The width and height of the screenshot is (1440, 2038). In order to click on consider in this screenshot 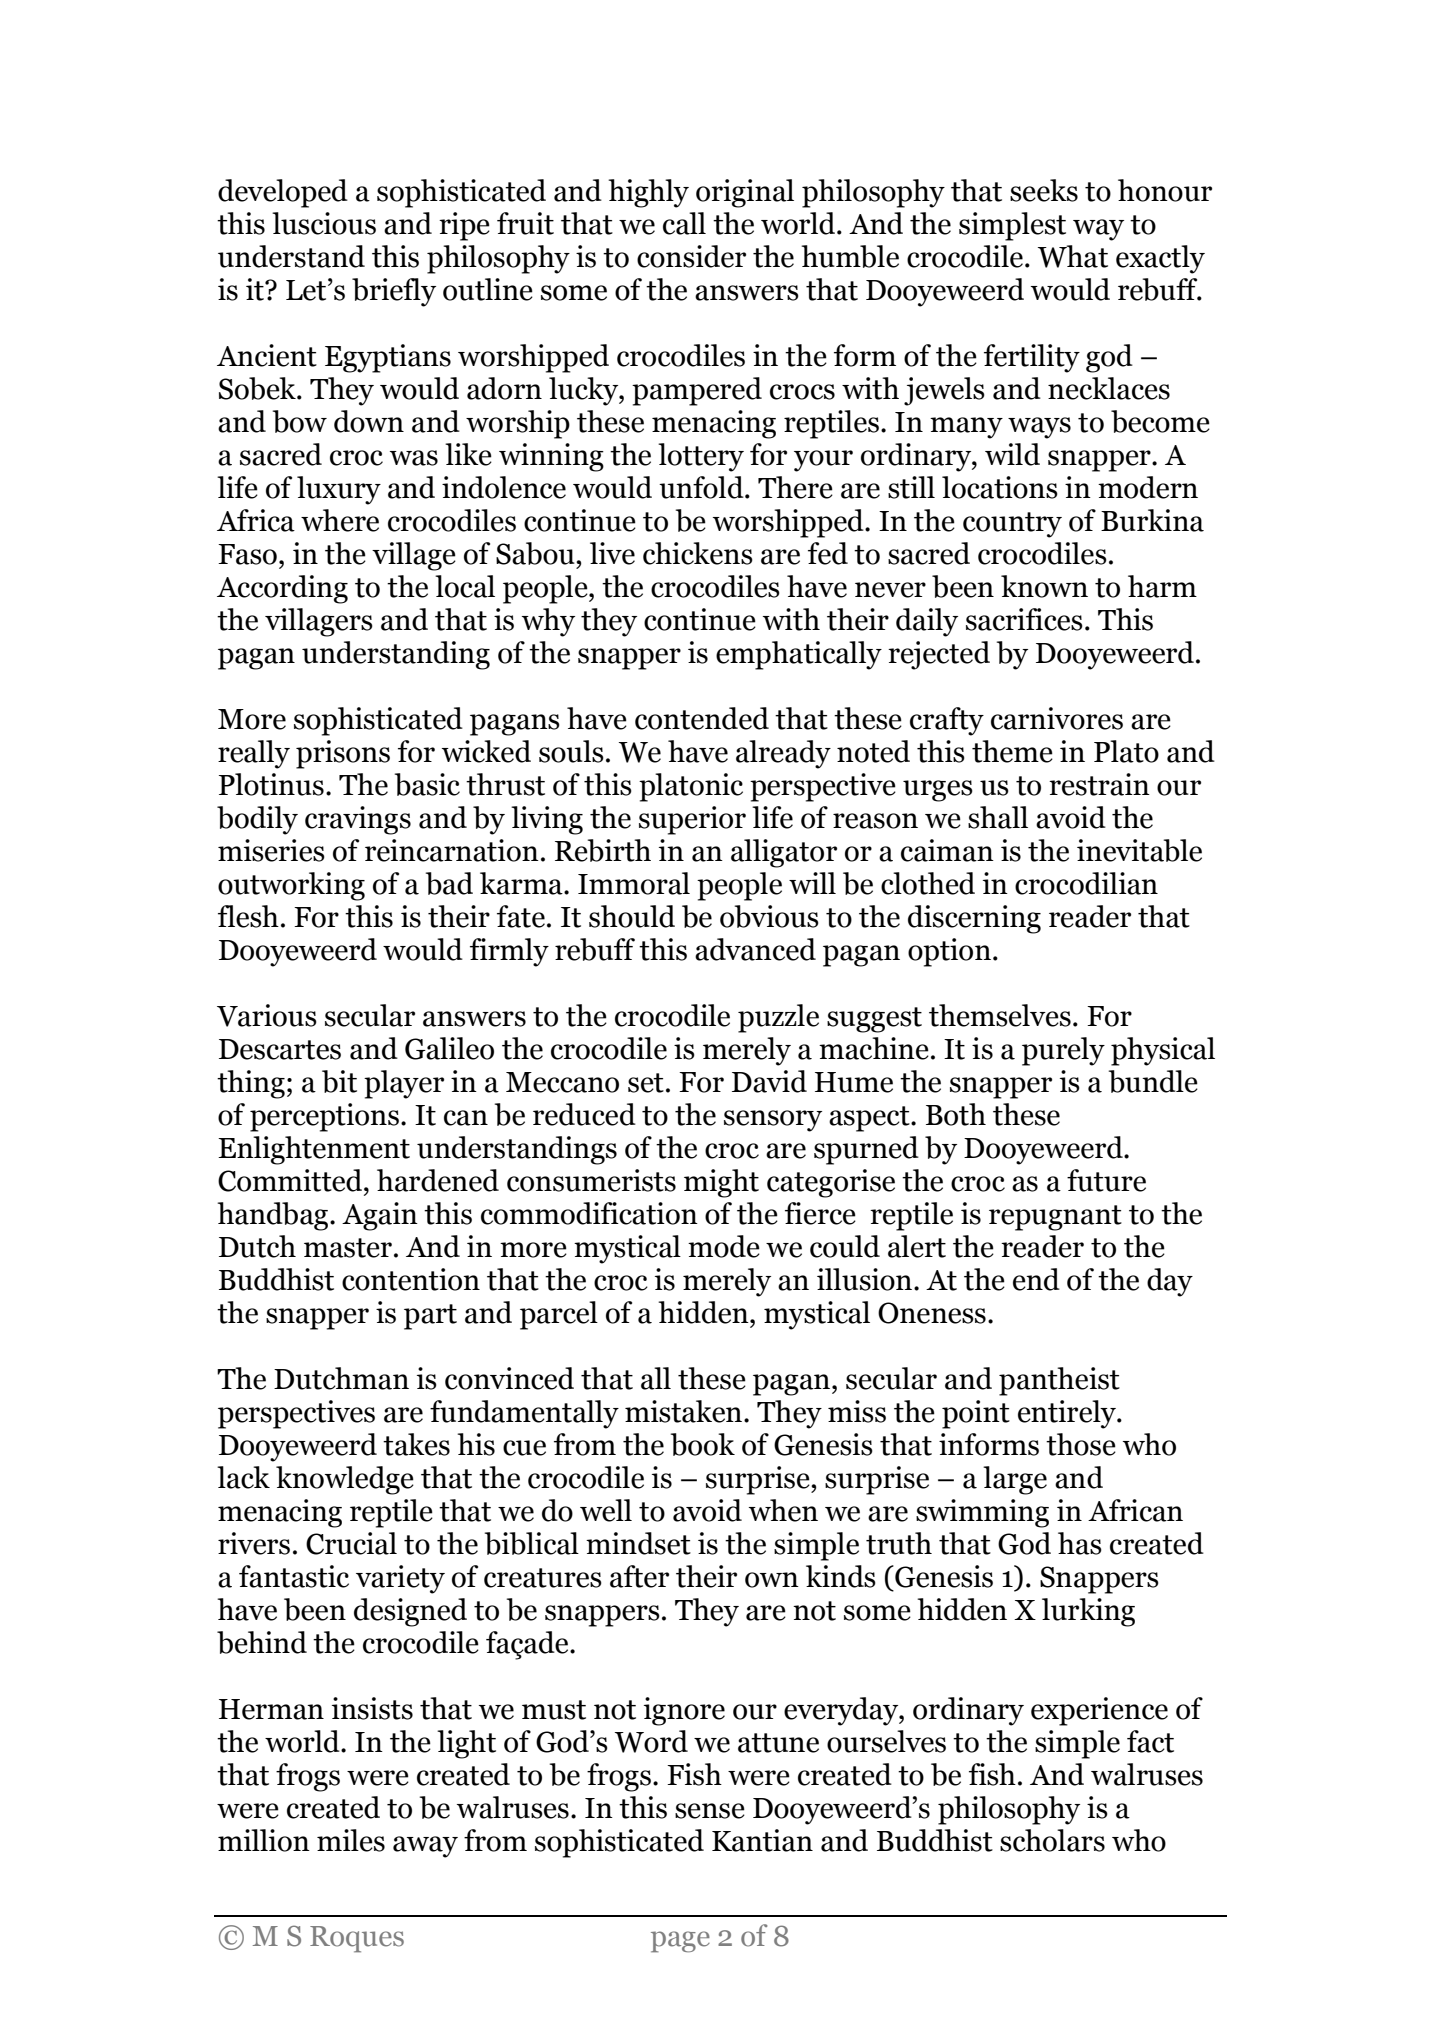, I will do `click(691, 256)`.
